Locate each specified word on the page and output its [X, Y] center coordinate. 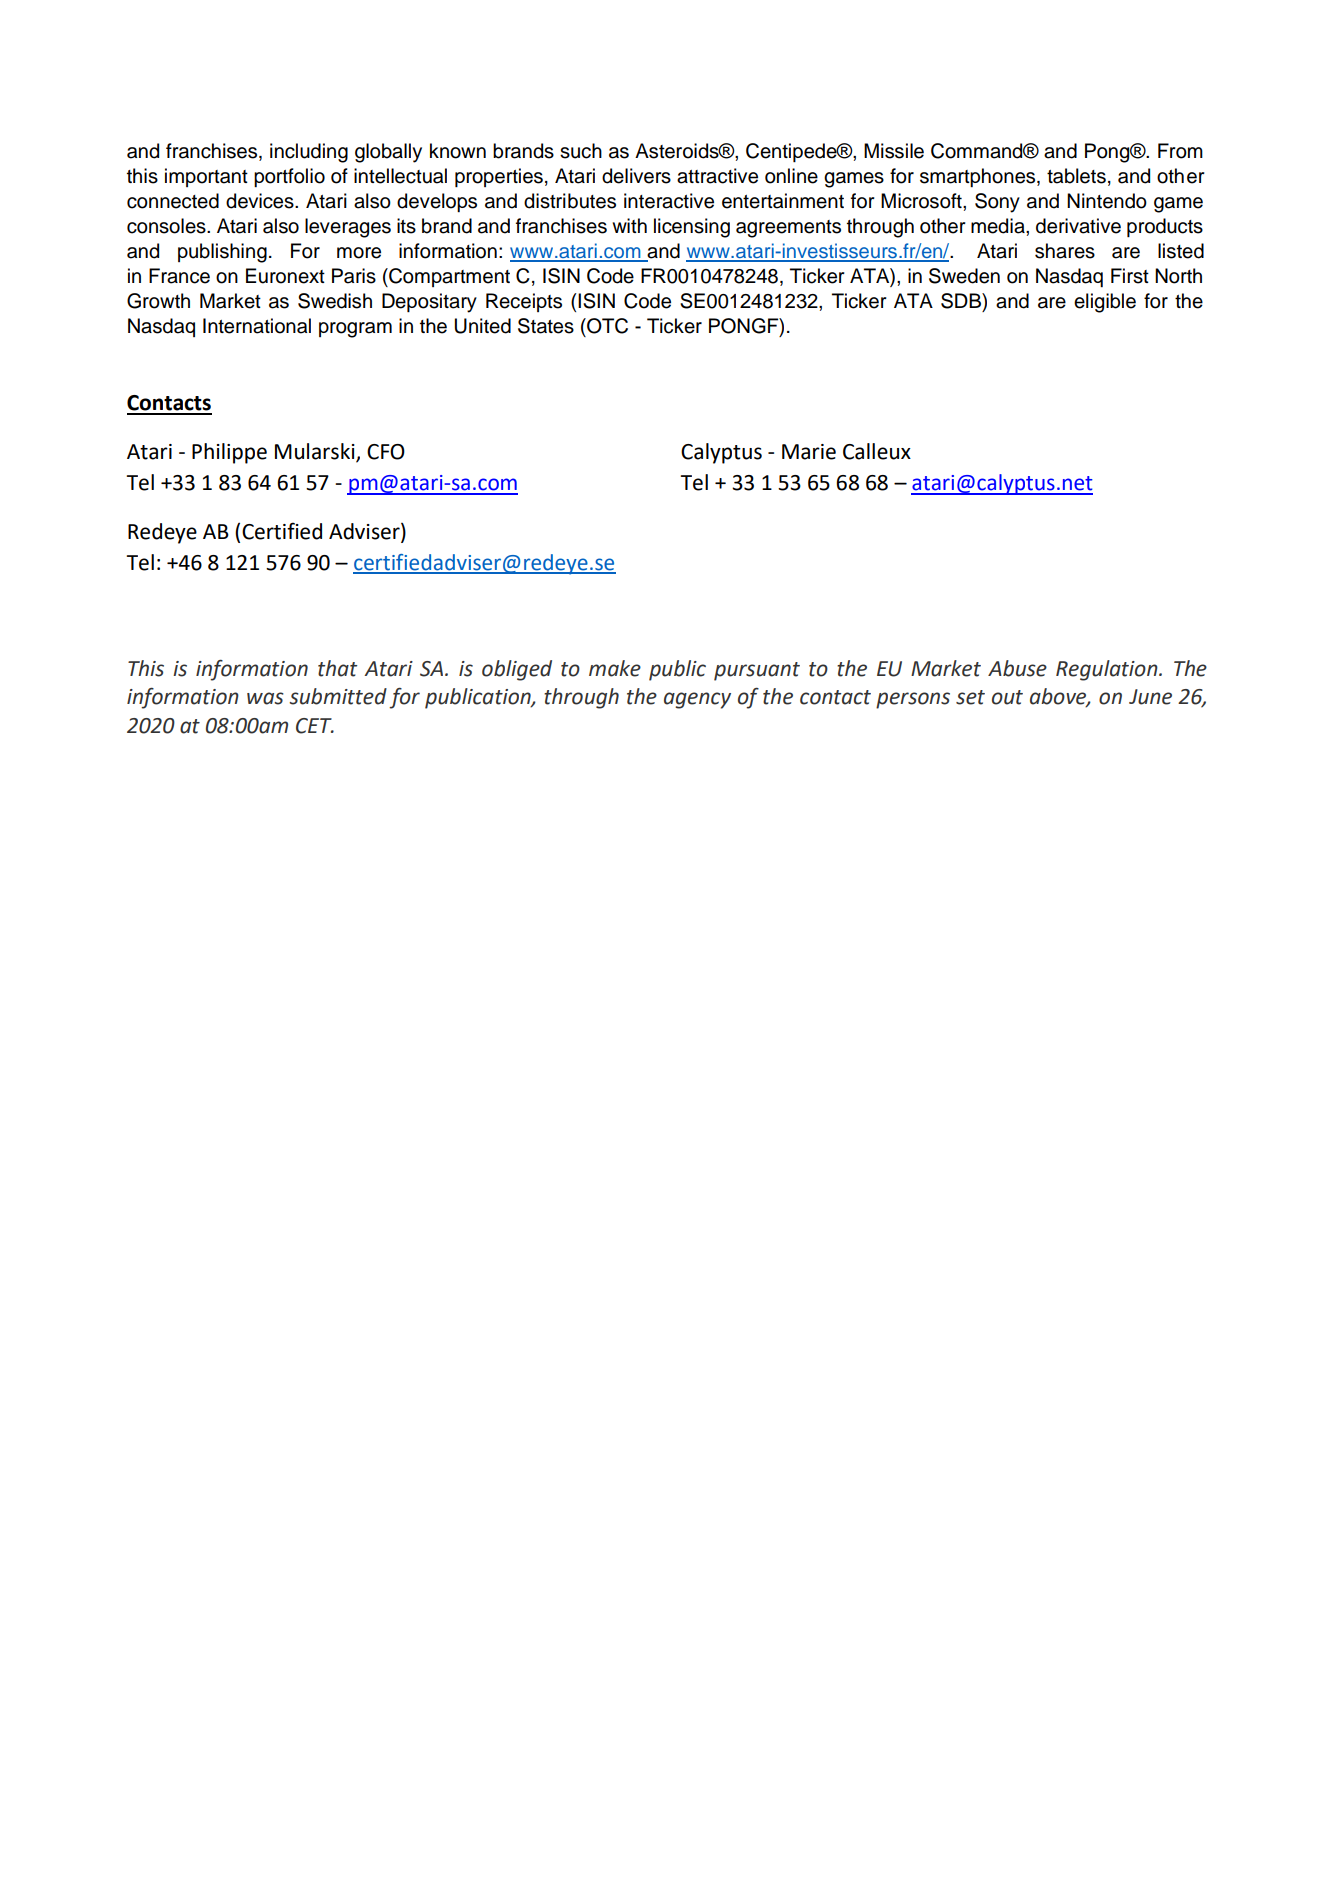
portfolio [289, 177]
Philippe [229, 453]
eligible [1105, 303]
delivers [636, 176]
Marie [809, 452]
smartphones [979, 177]
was [265, 698]
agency [697, 700]
